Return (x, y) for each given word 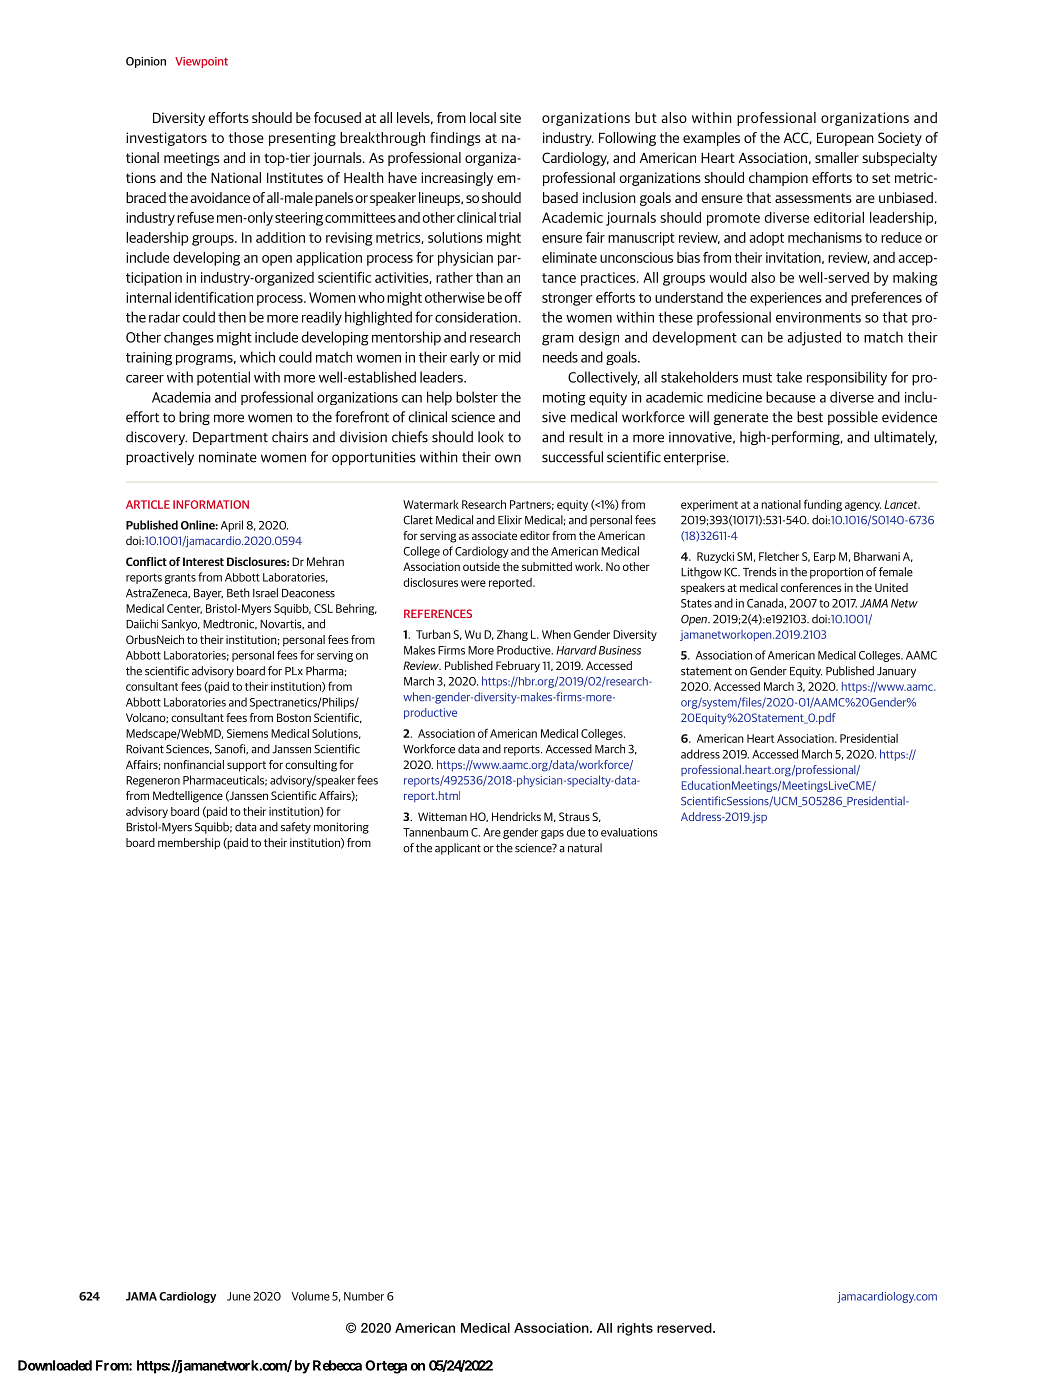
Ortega (386, 1367)
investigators (166, 139)
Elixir (510, 520)
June (239, 1296)
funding (823, 505)
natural (585, 848)
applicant (458, 849)
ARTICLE (148, 504)
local (483, 117)
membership (189, 844)
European (845, 139)
